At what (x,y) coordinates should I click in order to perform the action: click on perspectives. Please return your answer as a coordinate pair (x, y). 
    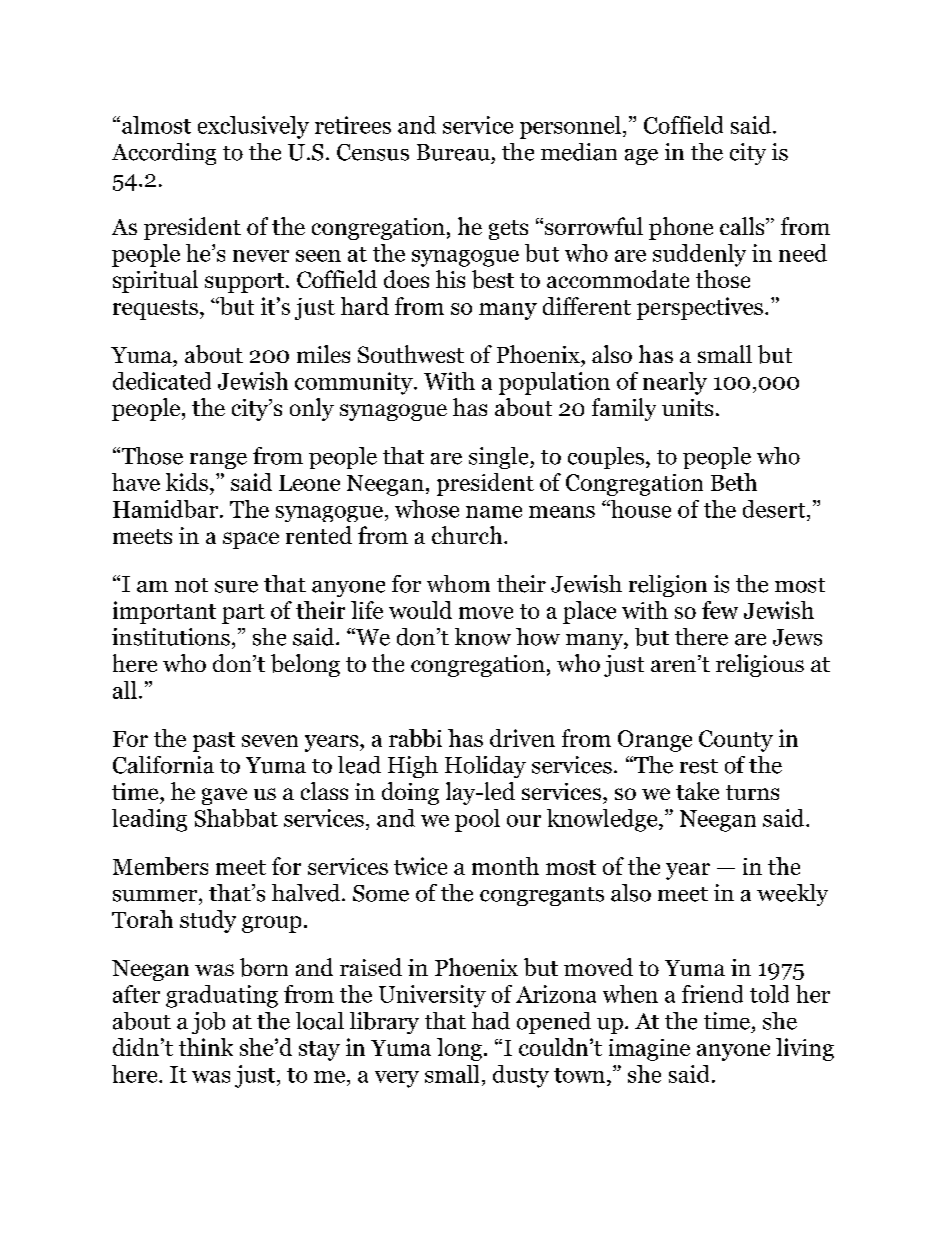
    Looking at the image, I should click on (700, 308).
